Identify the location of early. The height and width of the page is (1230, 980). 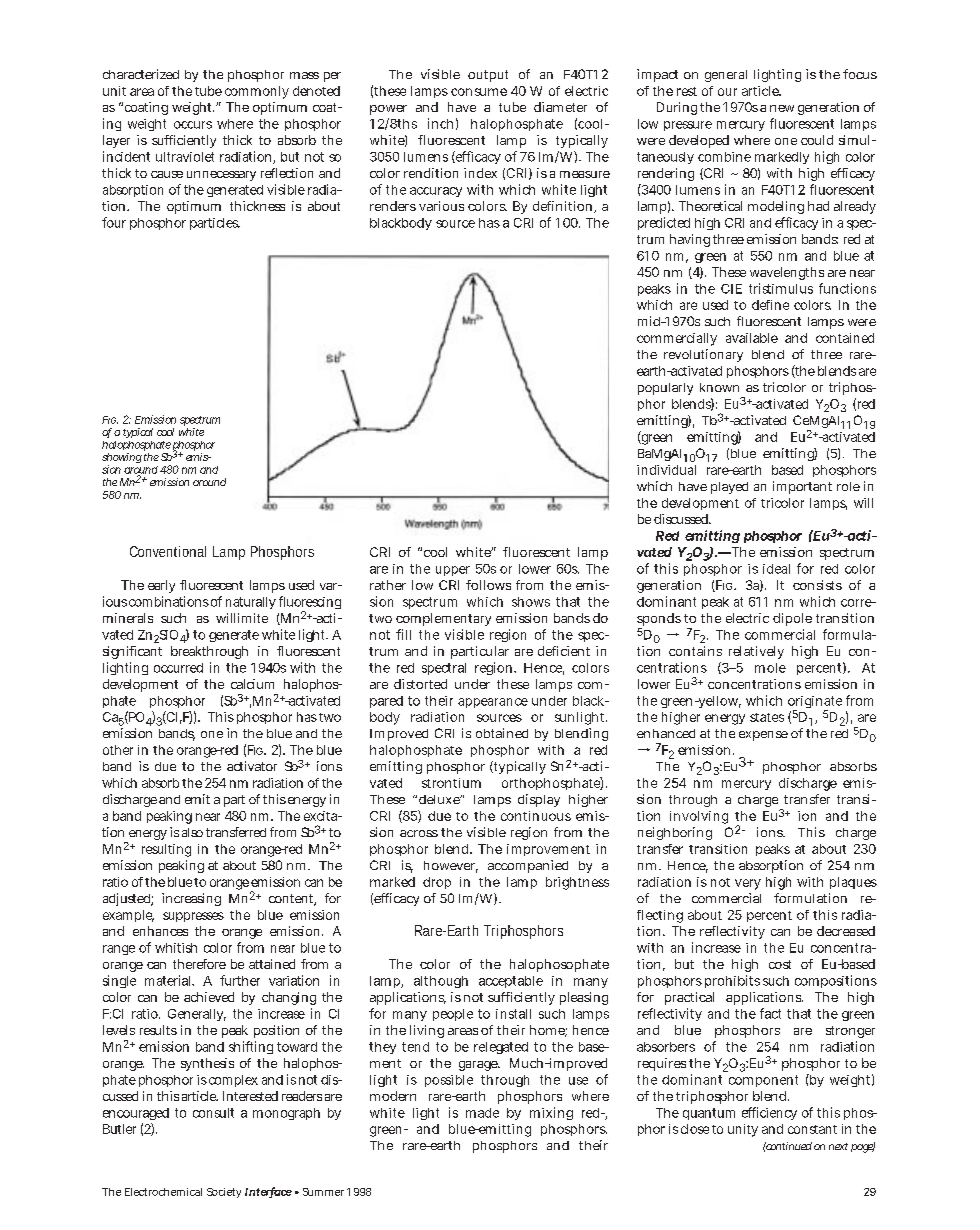
(161, 586).
